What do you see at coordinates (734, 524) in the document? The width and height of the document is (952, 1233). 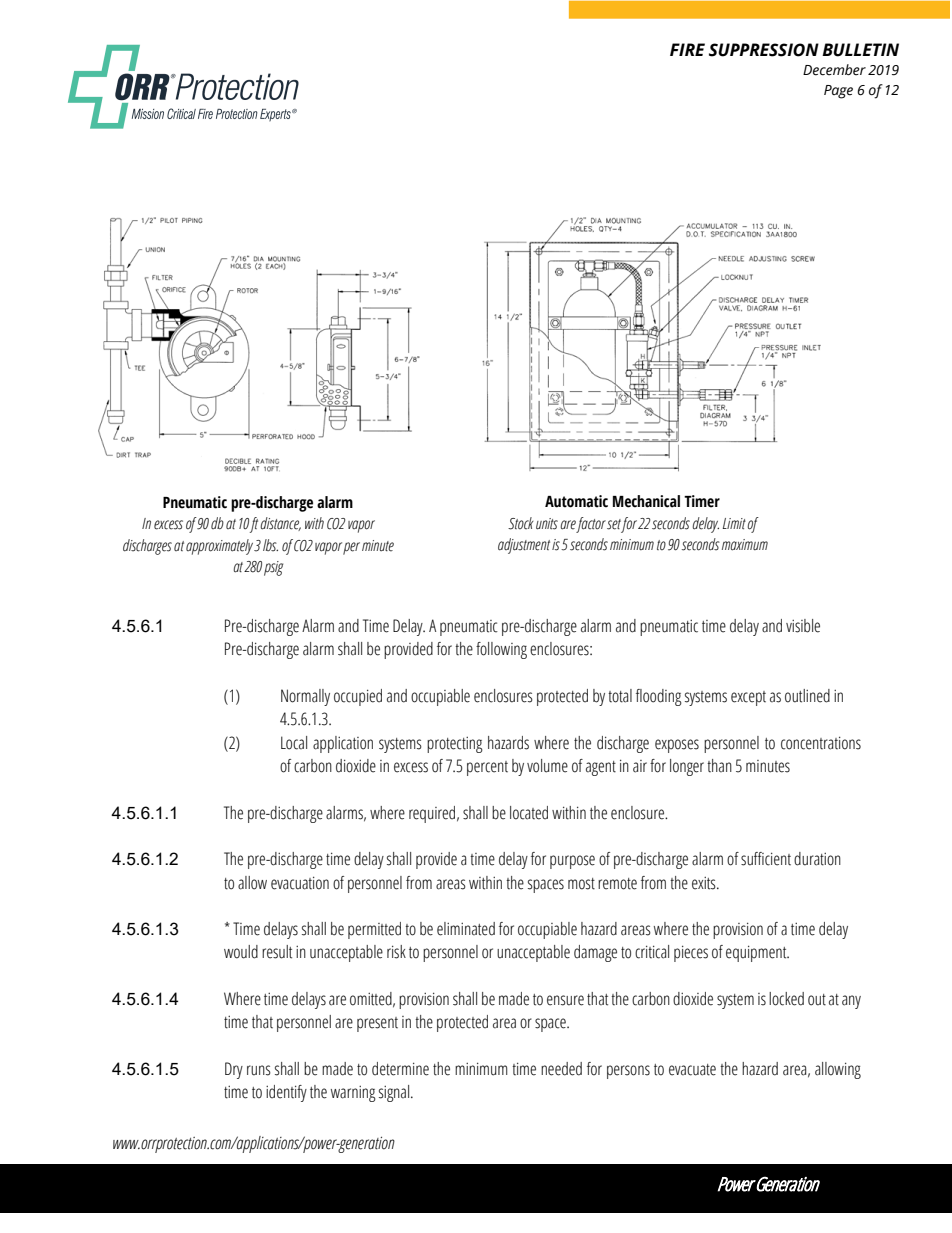 I see `Limit` at bounding box center [734, 524].
